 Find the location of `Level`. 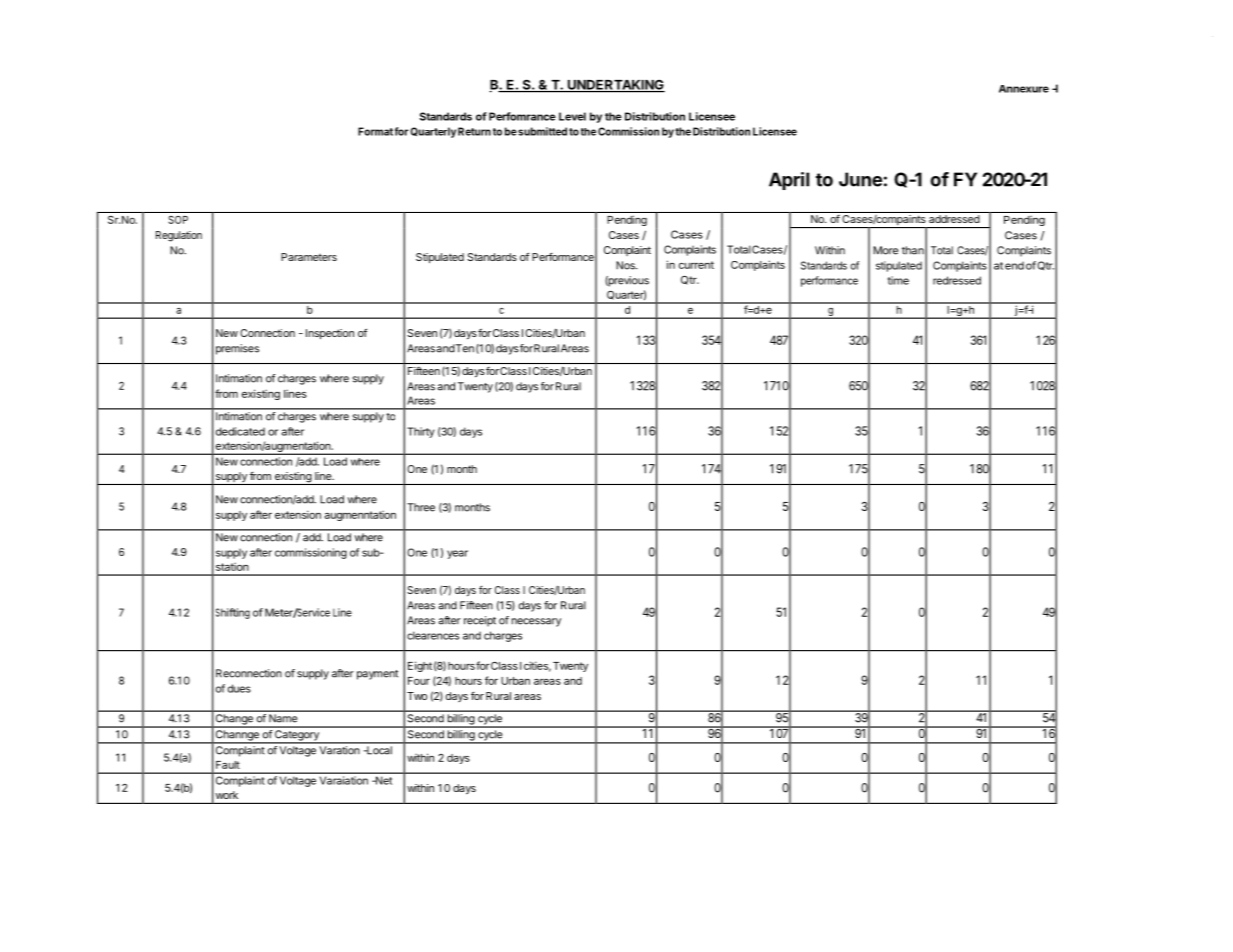

Level is located at coordinates (572, 116).
